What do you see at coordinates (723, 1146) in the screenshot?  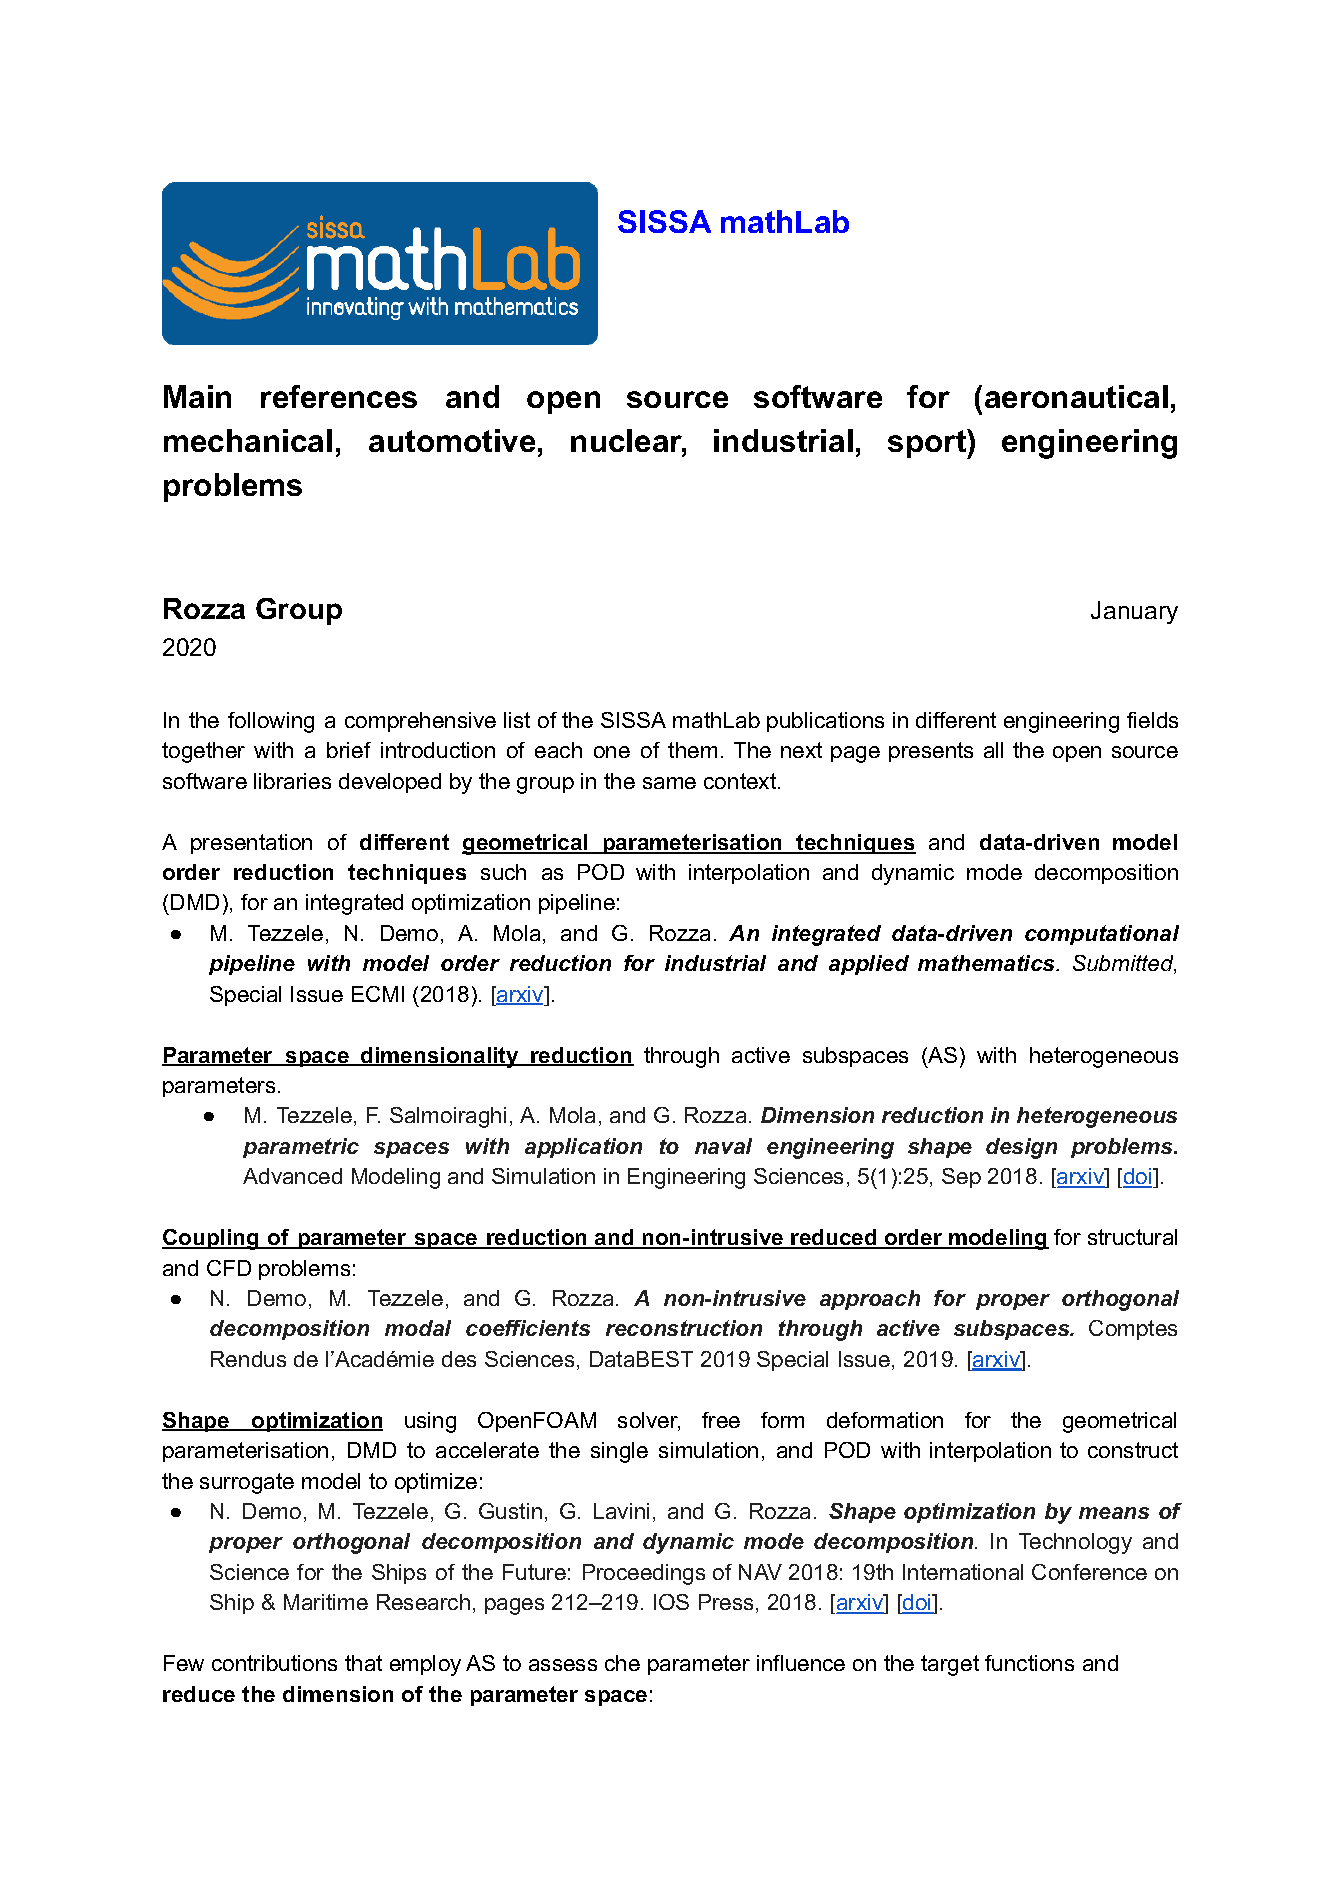 I see `naval` at bounding box center [723, 1146].
